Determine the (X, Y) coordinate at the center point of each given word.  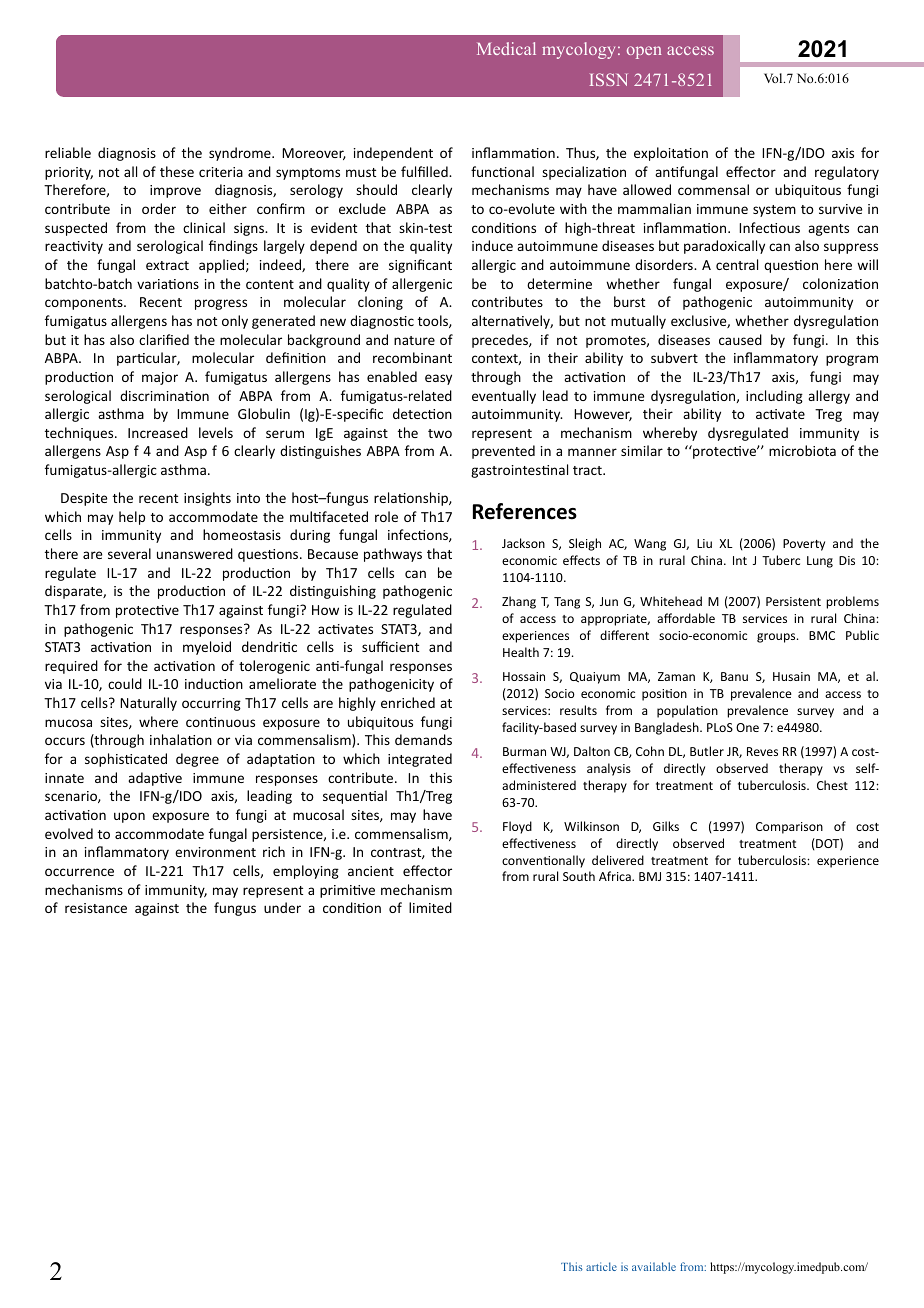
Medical (506, 48)
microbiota (802, 450)
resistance (96, 908)
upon (129, 817)
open (644, 52)
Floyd (517, 827)
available (654, 1266)
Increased (158, 432)
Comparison (789, 828)
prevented (503, 452)
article (601, 1266)
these (177, 171)
